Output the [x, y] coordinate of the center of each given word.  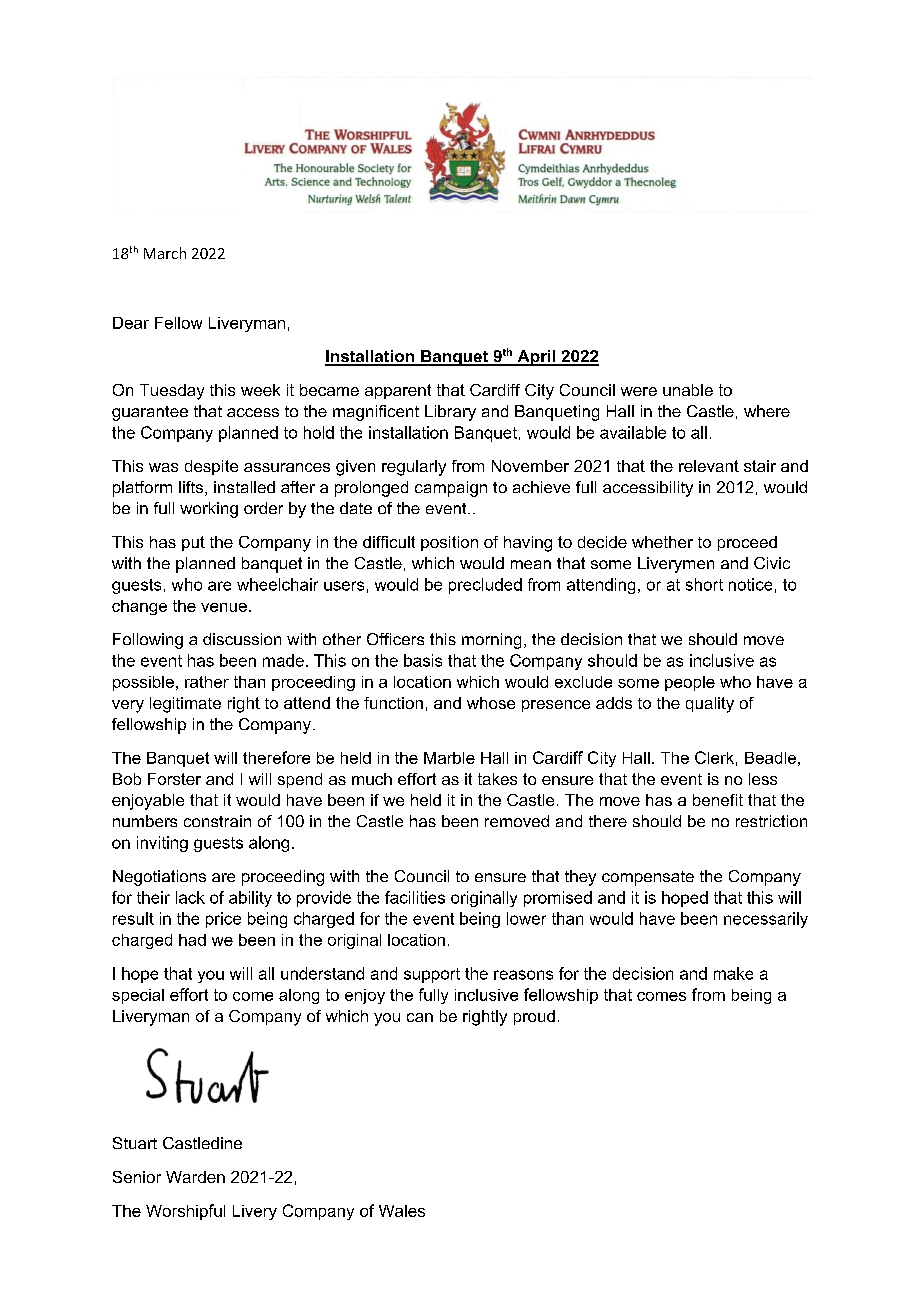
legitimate [185, 705]
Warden [195, 1177]
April [536, 358]
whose [491, 703]
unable [688, 390]
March [165, 253]
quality [710, 705]
